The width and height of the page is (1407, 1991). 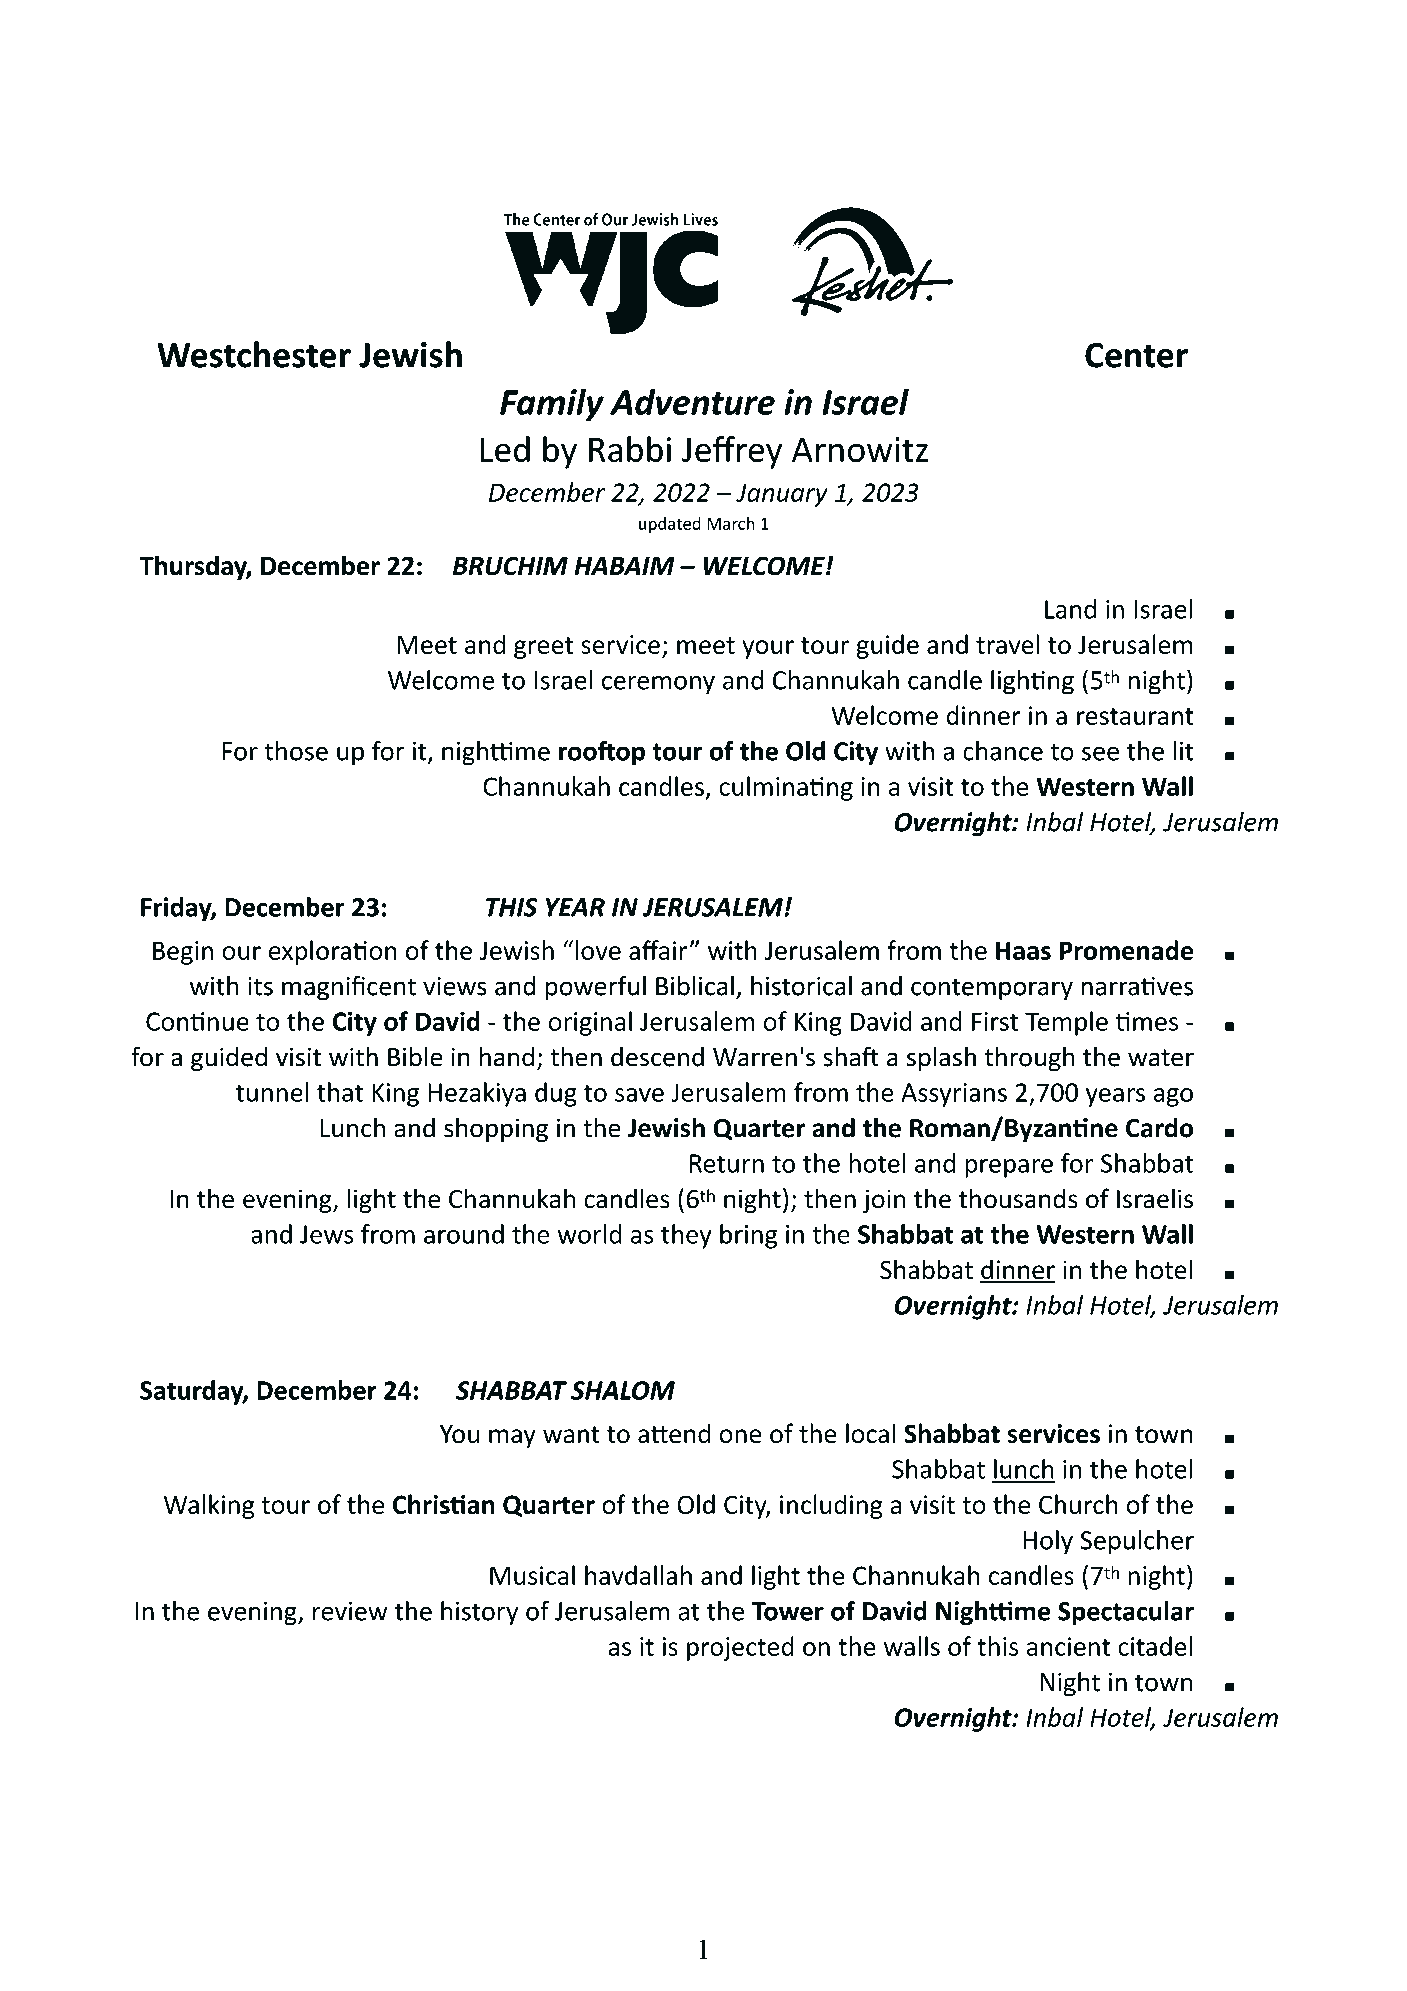 What do you see at coordinates (1136, 355) in the page?
I see `Center` at bounding box center [1136, 355].
